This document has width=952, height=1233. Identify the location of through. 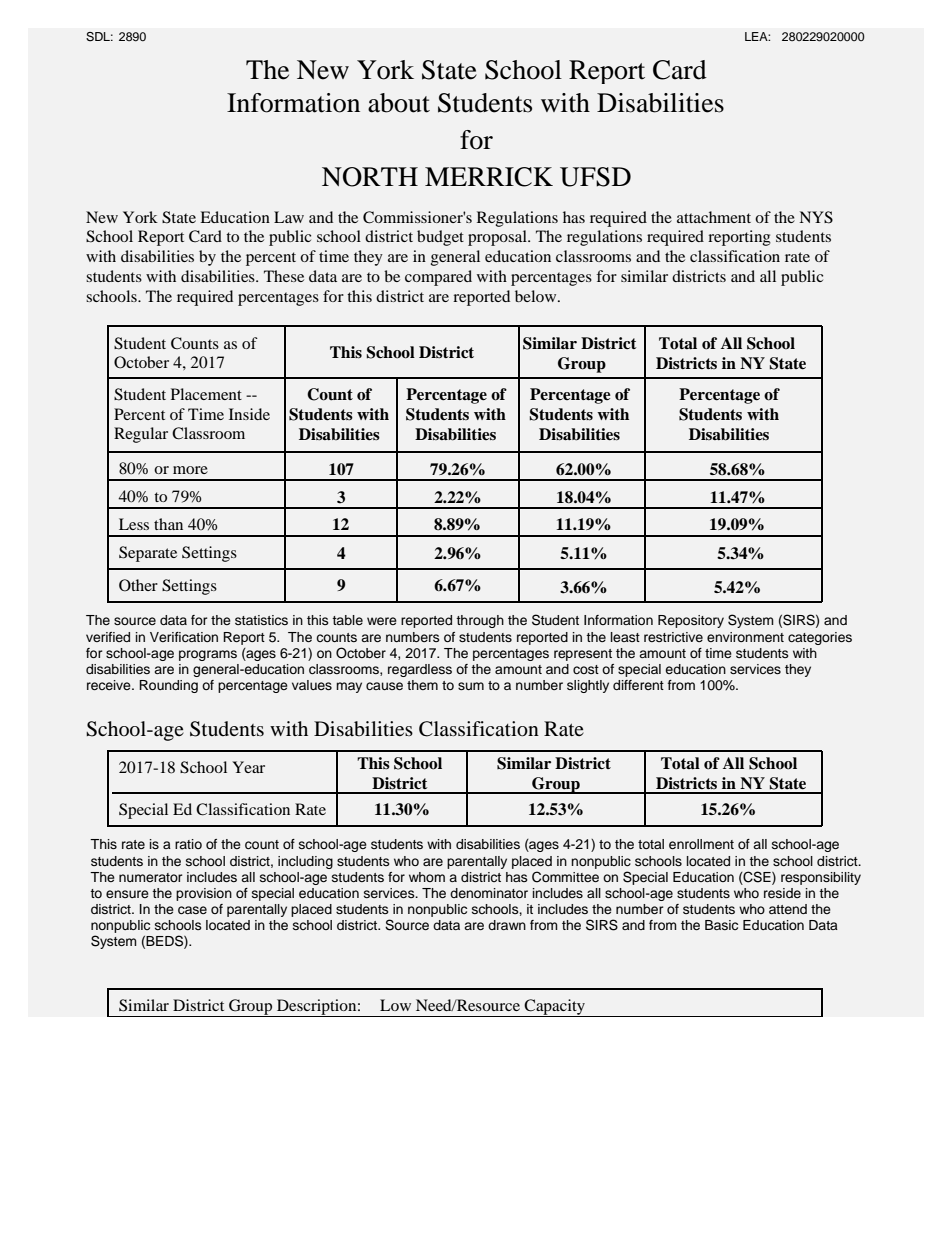
(480, 621).
